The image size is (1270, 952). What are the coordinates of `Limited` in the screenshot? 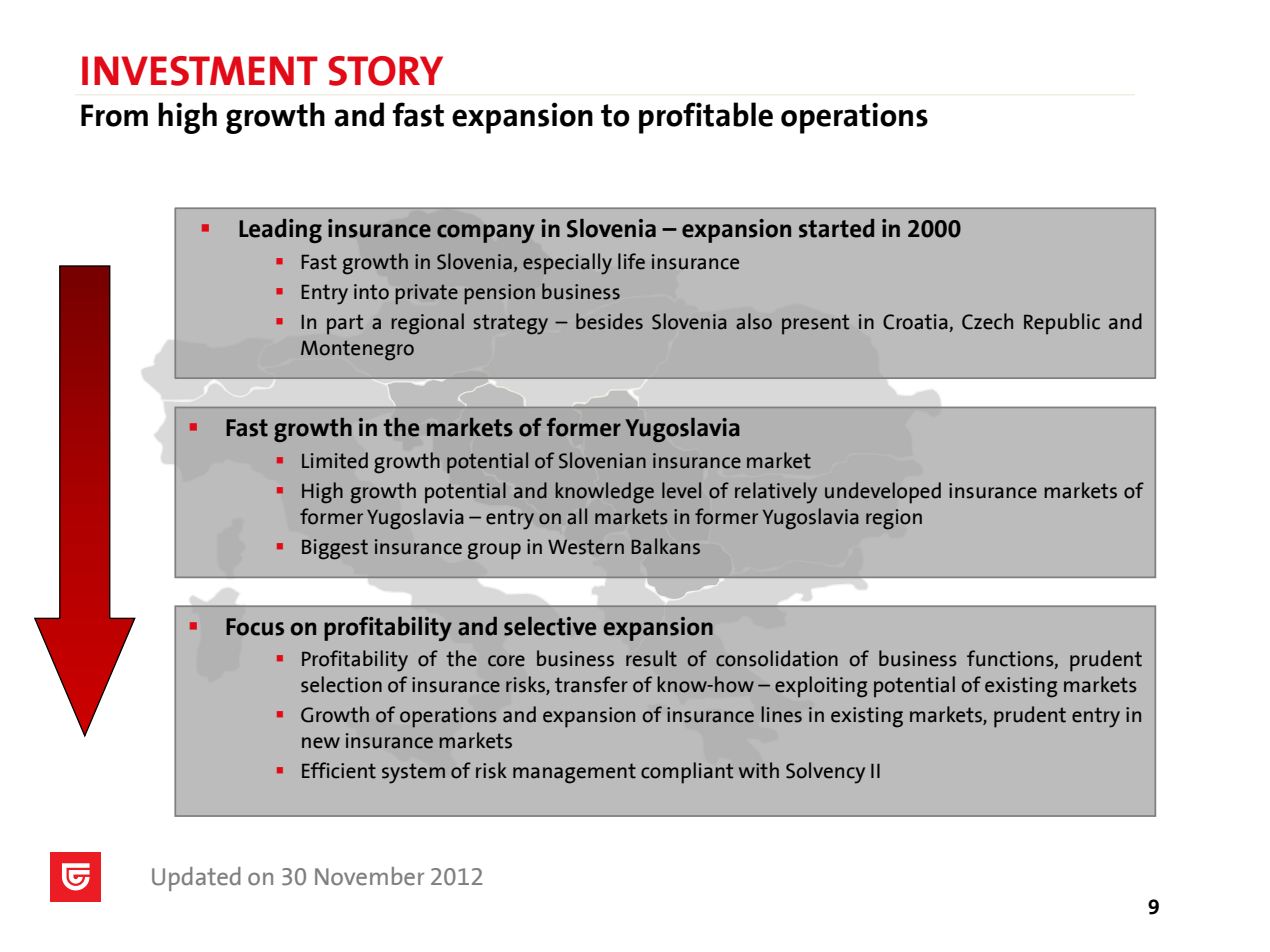 It's located at (335, 460).
